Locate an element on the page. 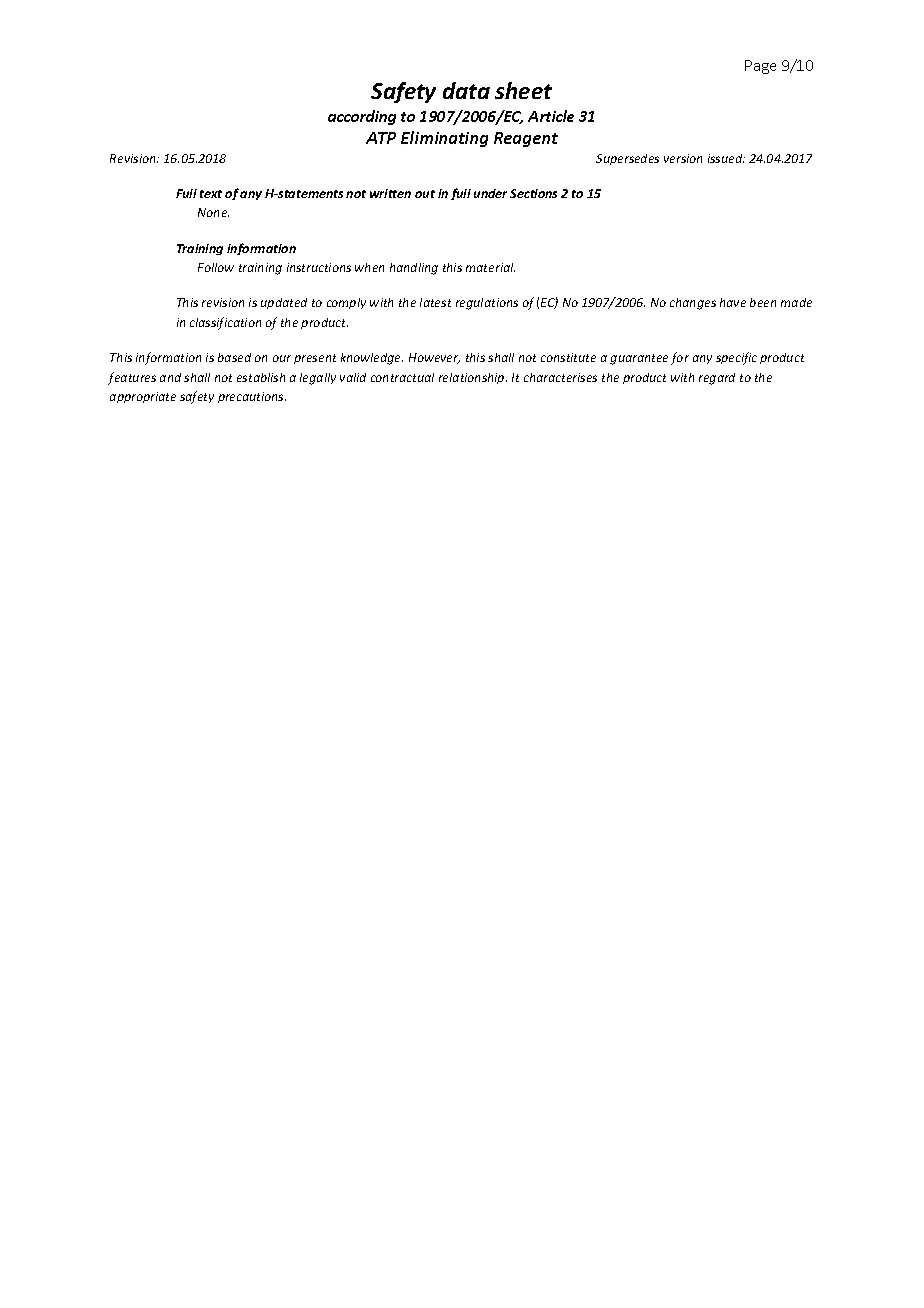  according is located at coordinates (362, 117).
